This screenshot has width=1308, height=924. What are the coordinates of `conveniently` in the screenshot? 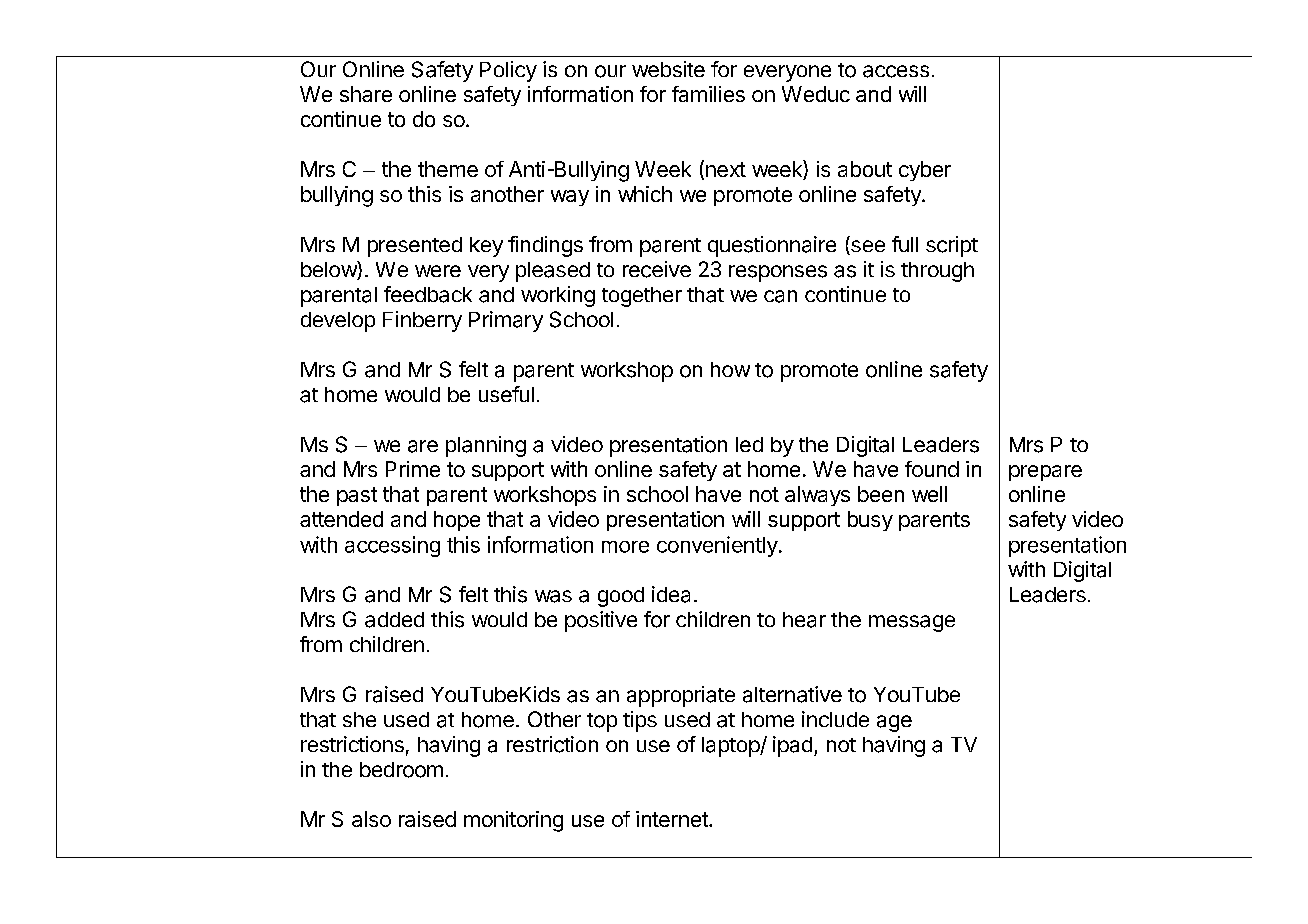 It's located at (717, 546).
